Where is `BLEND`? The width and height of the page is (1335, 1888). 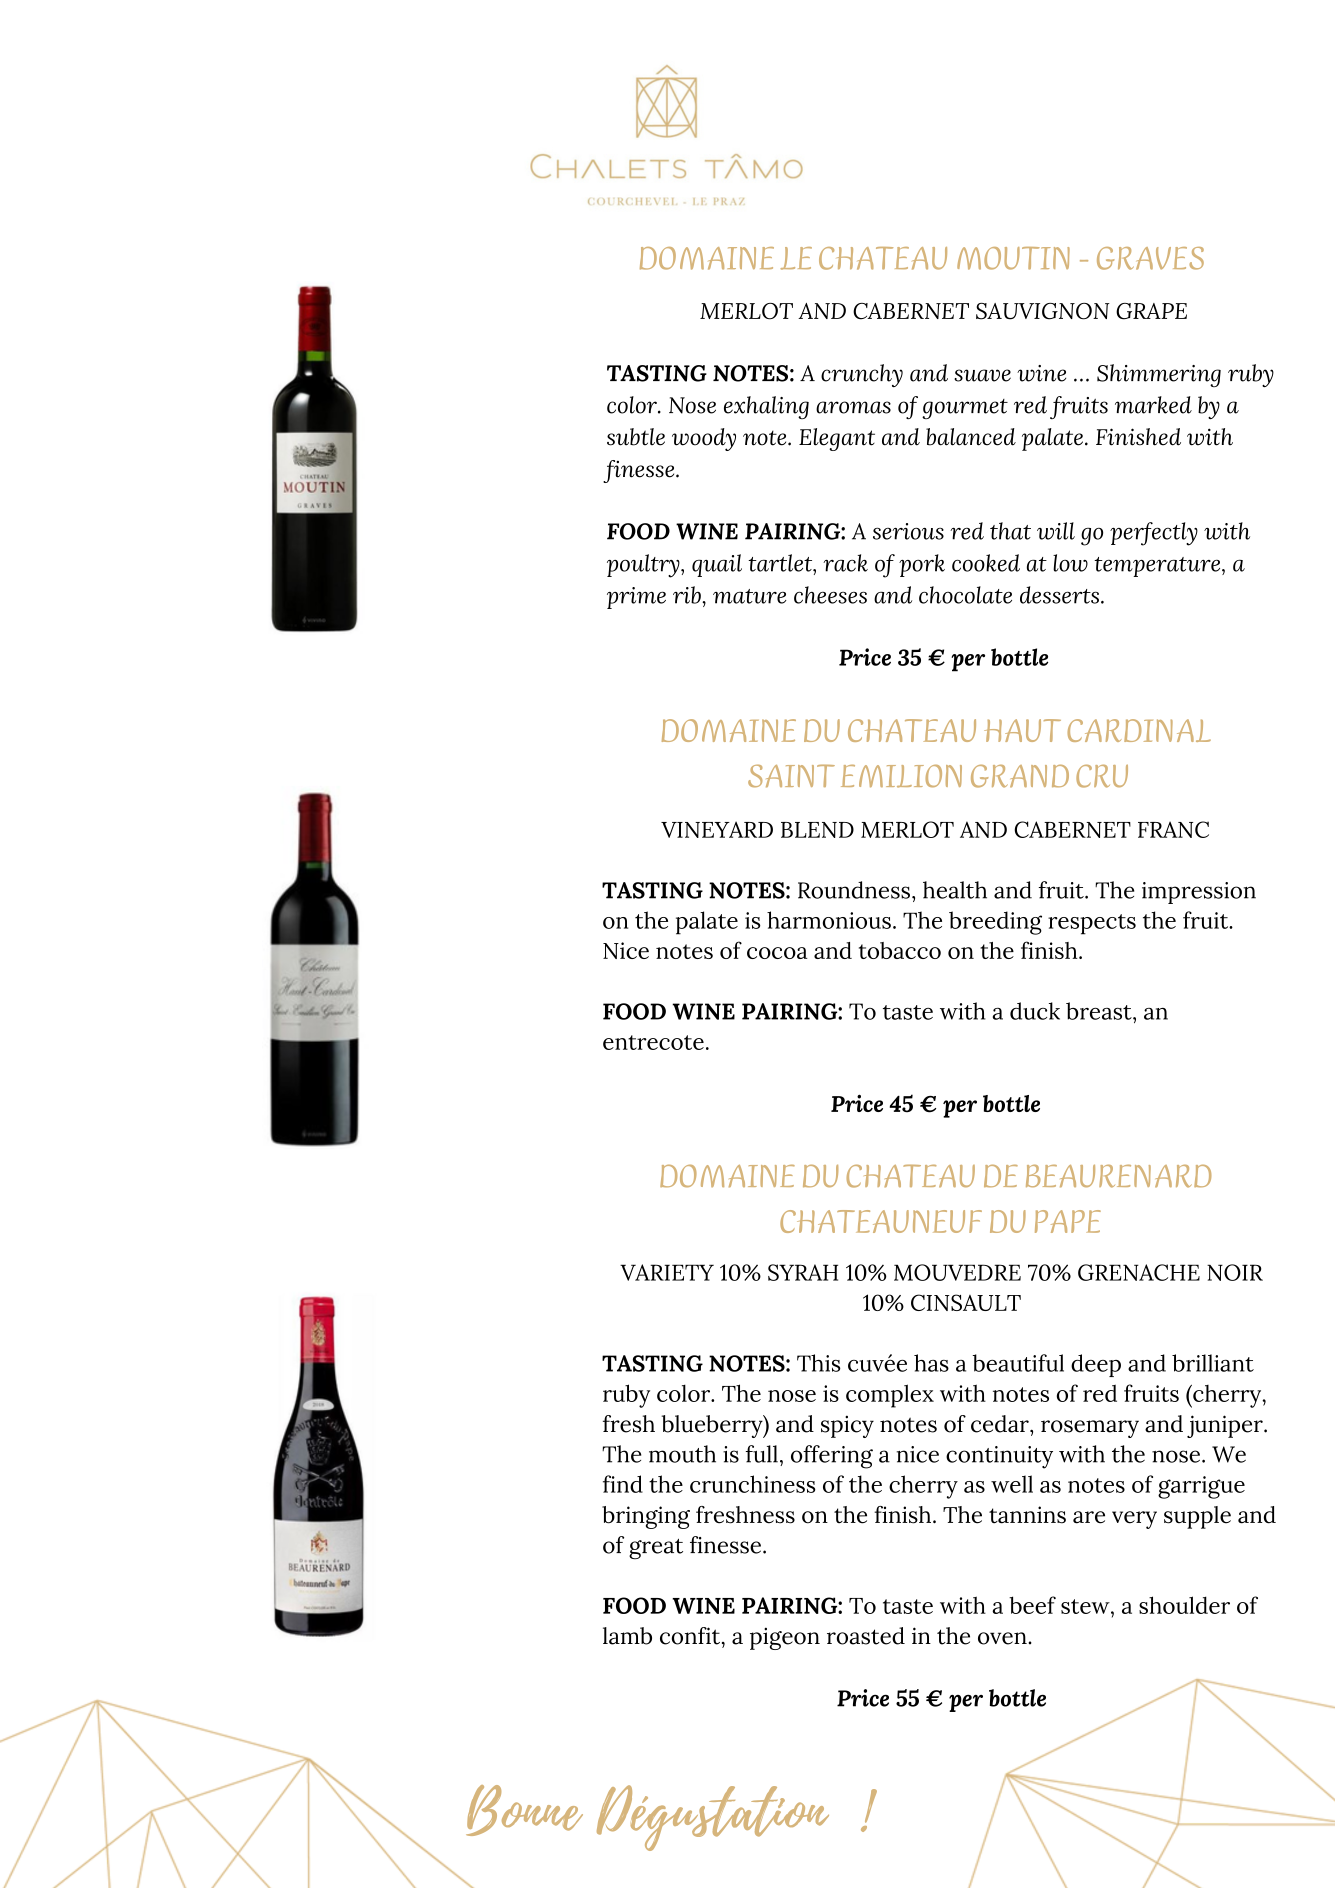
BLEND is located at coordinates (817, 830).
